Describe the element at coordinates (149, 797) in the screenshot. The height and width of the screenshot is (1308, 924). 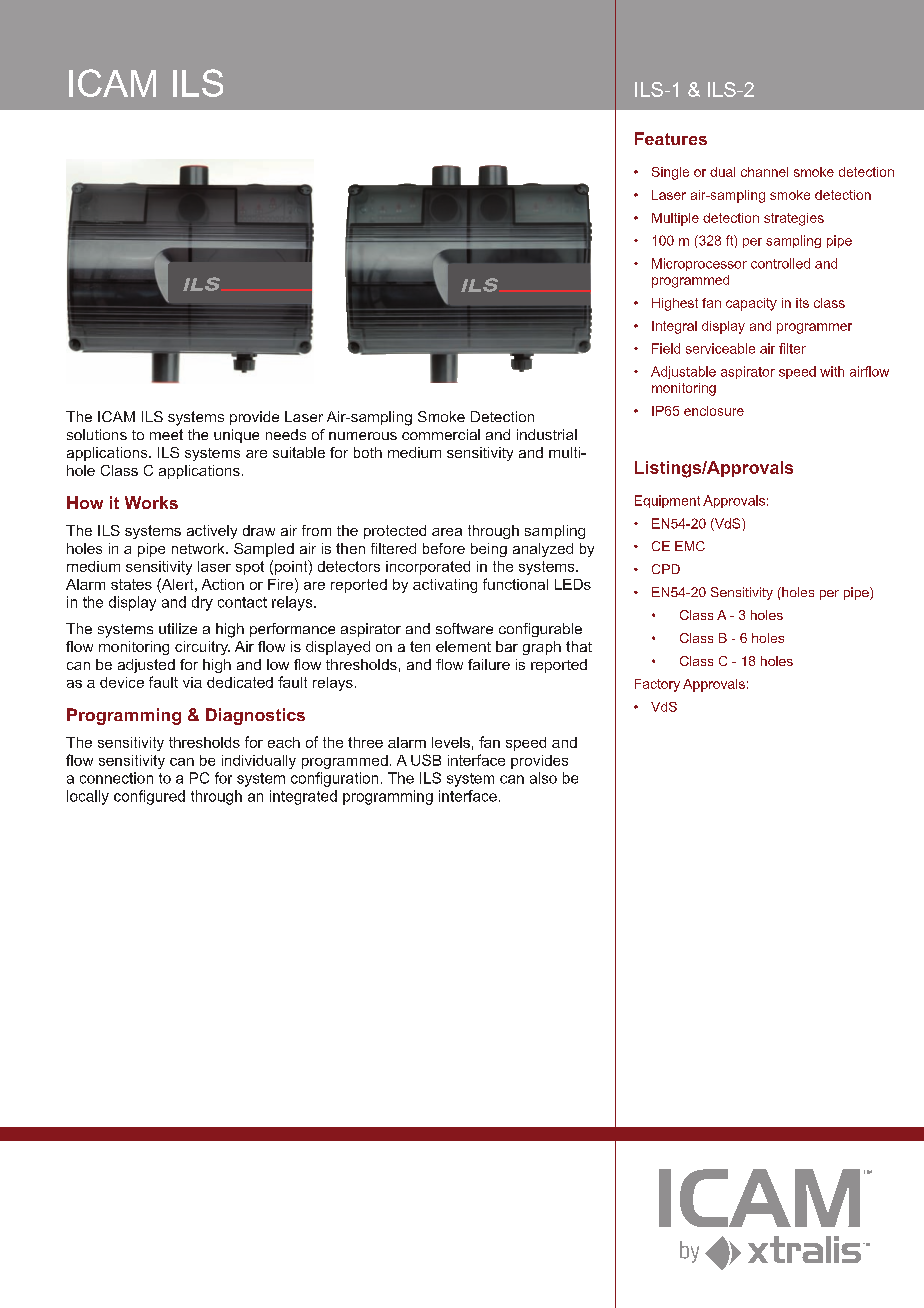
I see `configured` at that location.
